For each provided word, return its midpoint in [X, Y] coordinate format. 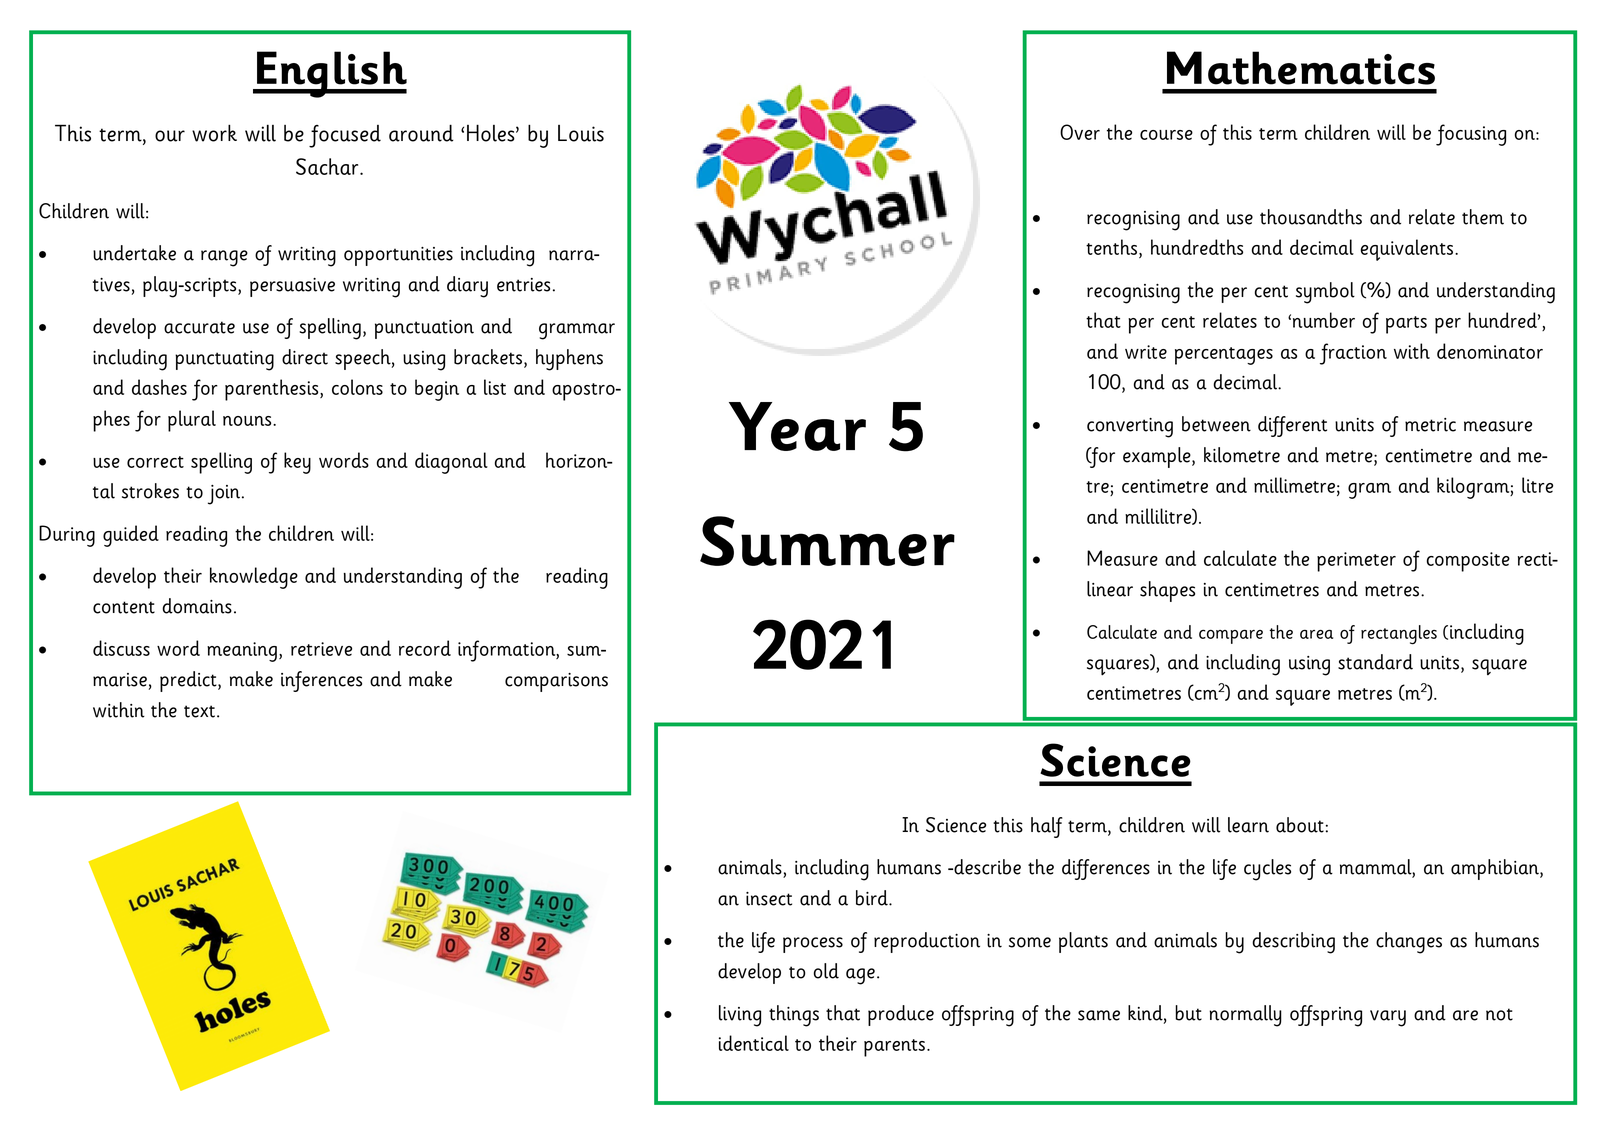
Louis [581, 133]
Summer [827, 541]
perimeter [1356, 562]
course [1166, 135]
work [214, 133]
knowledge [254, 578]
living [740, 1016]
